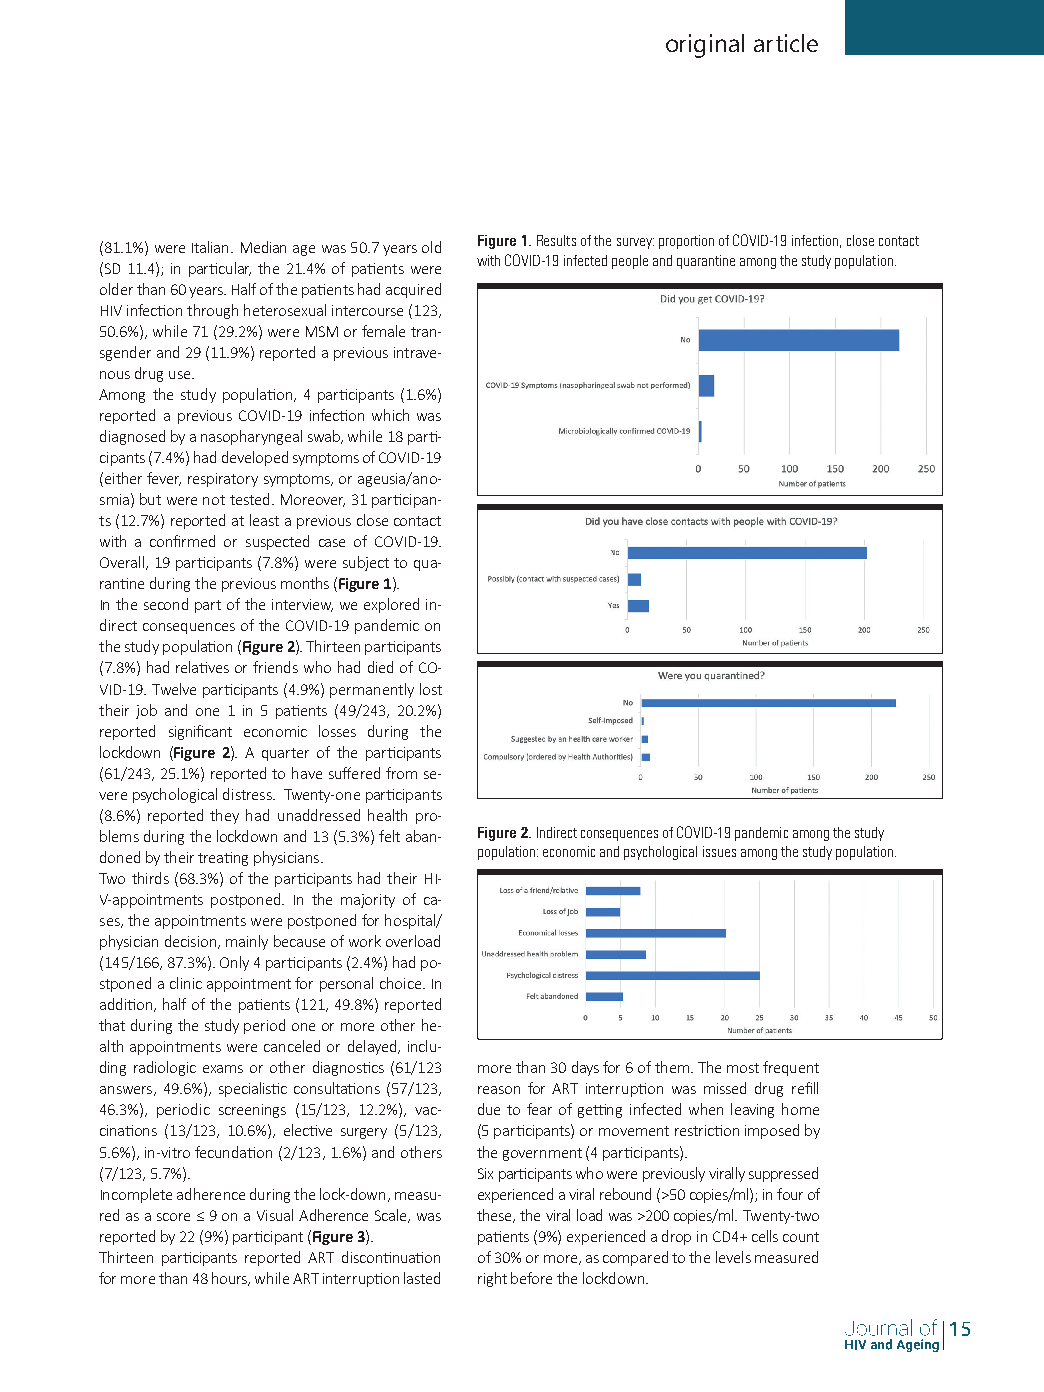 The image size is (1044, 1392). Describe the element at coordinates (705, 46) in the screenshot. I see `original` at that location.
